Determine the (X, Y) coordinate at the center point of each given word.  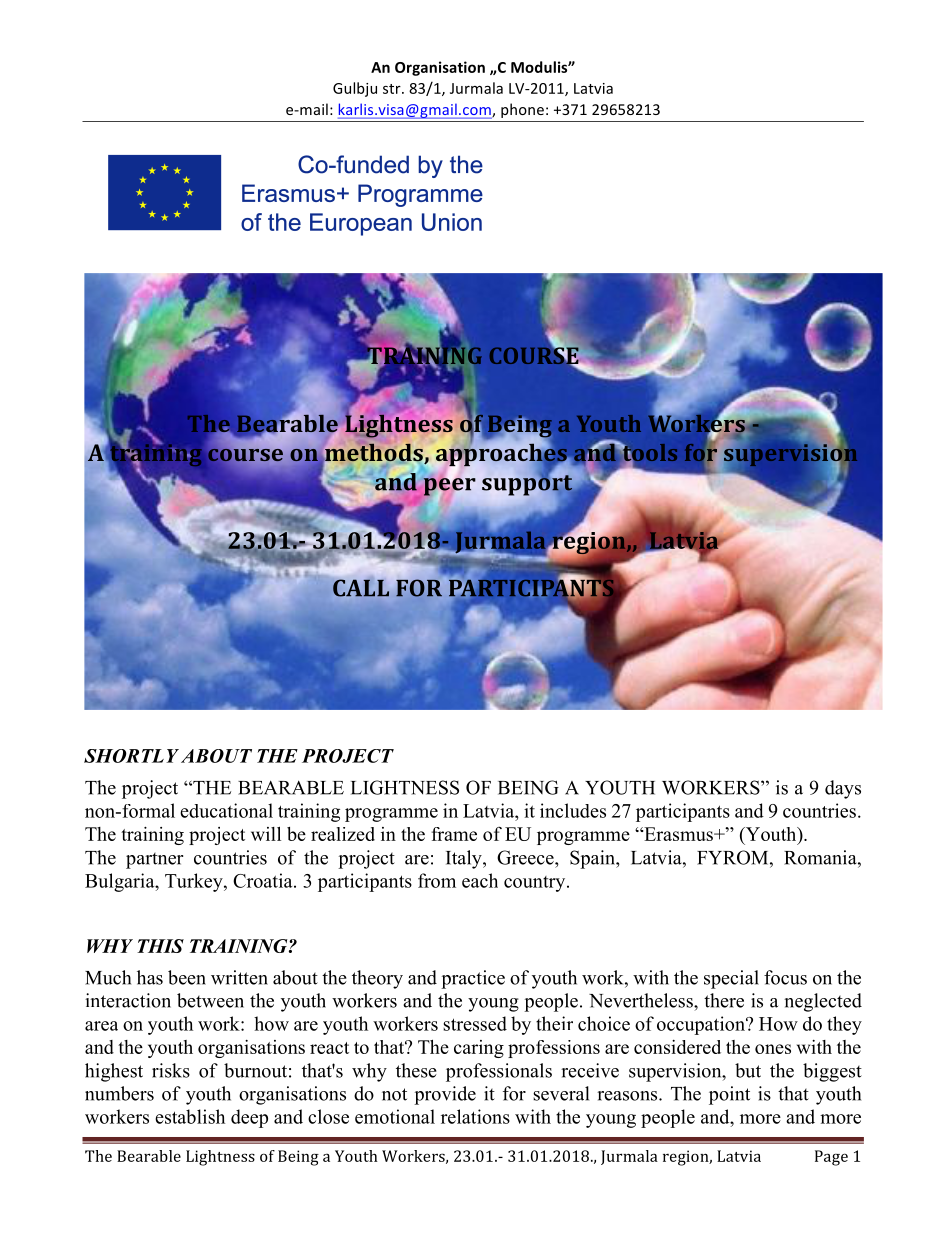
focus (785, 977)
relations (475, 1116)
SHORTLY (131, 756)
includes (573, 810)
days (843, 789)
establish (190, 1116)
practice (473, 979)
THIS (160, 946)
